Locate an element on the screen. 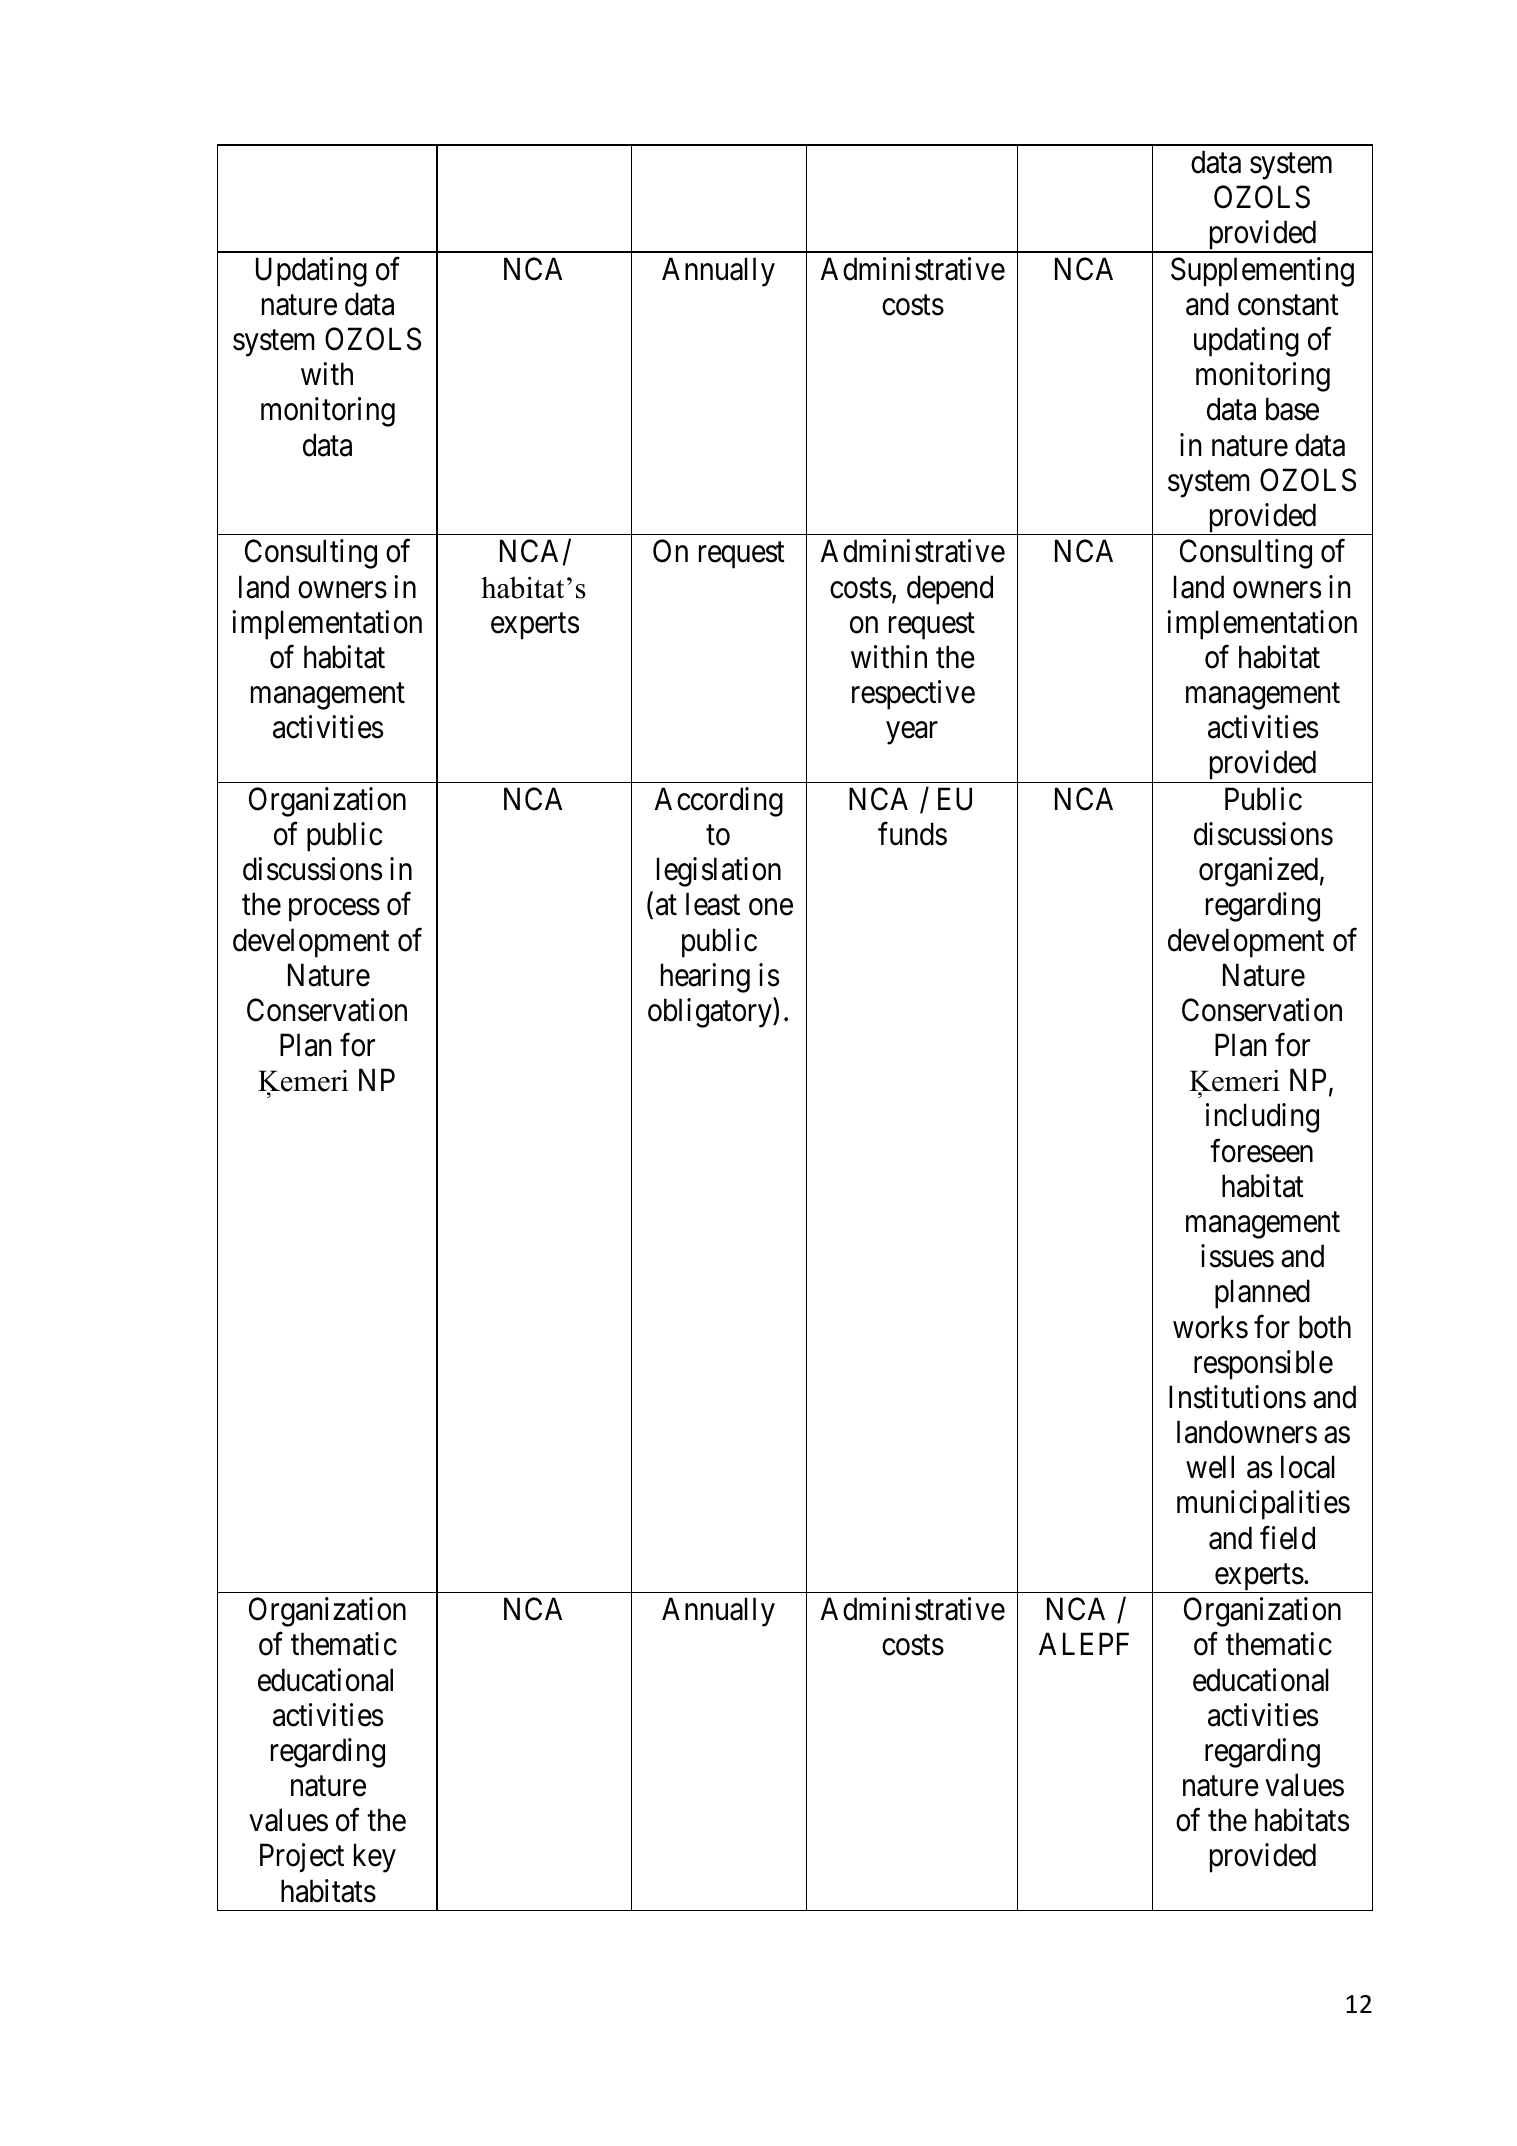  constant is located at coordinates (1288, 305).
